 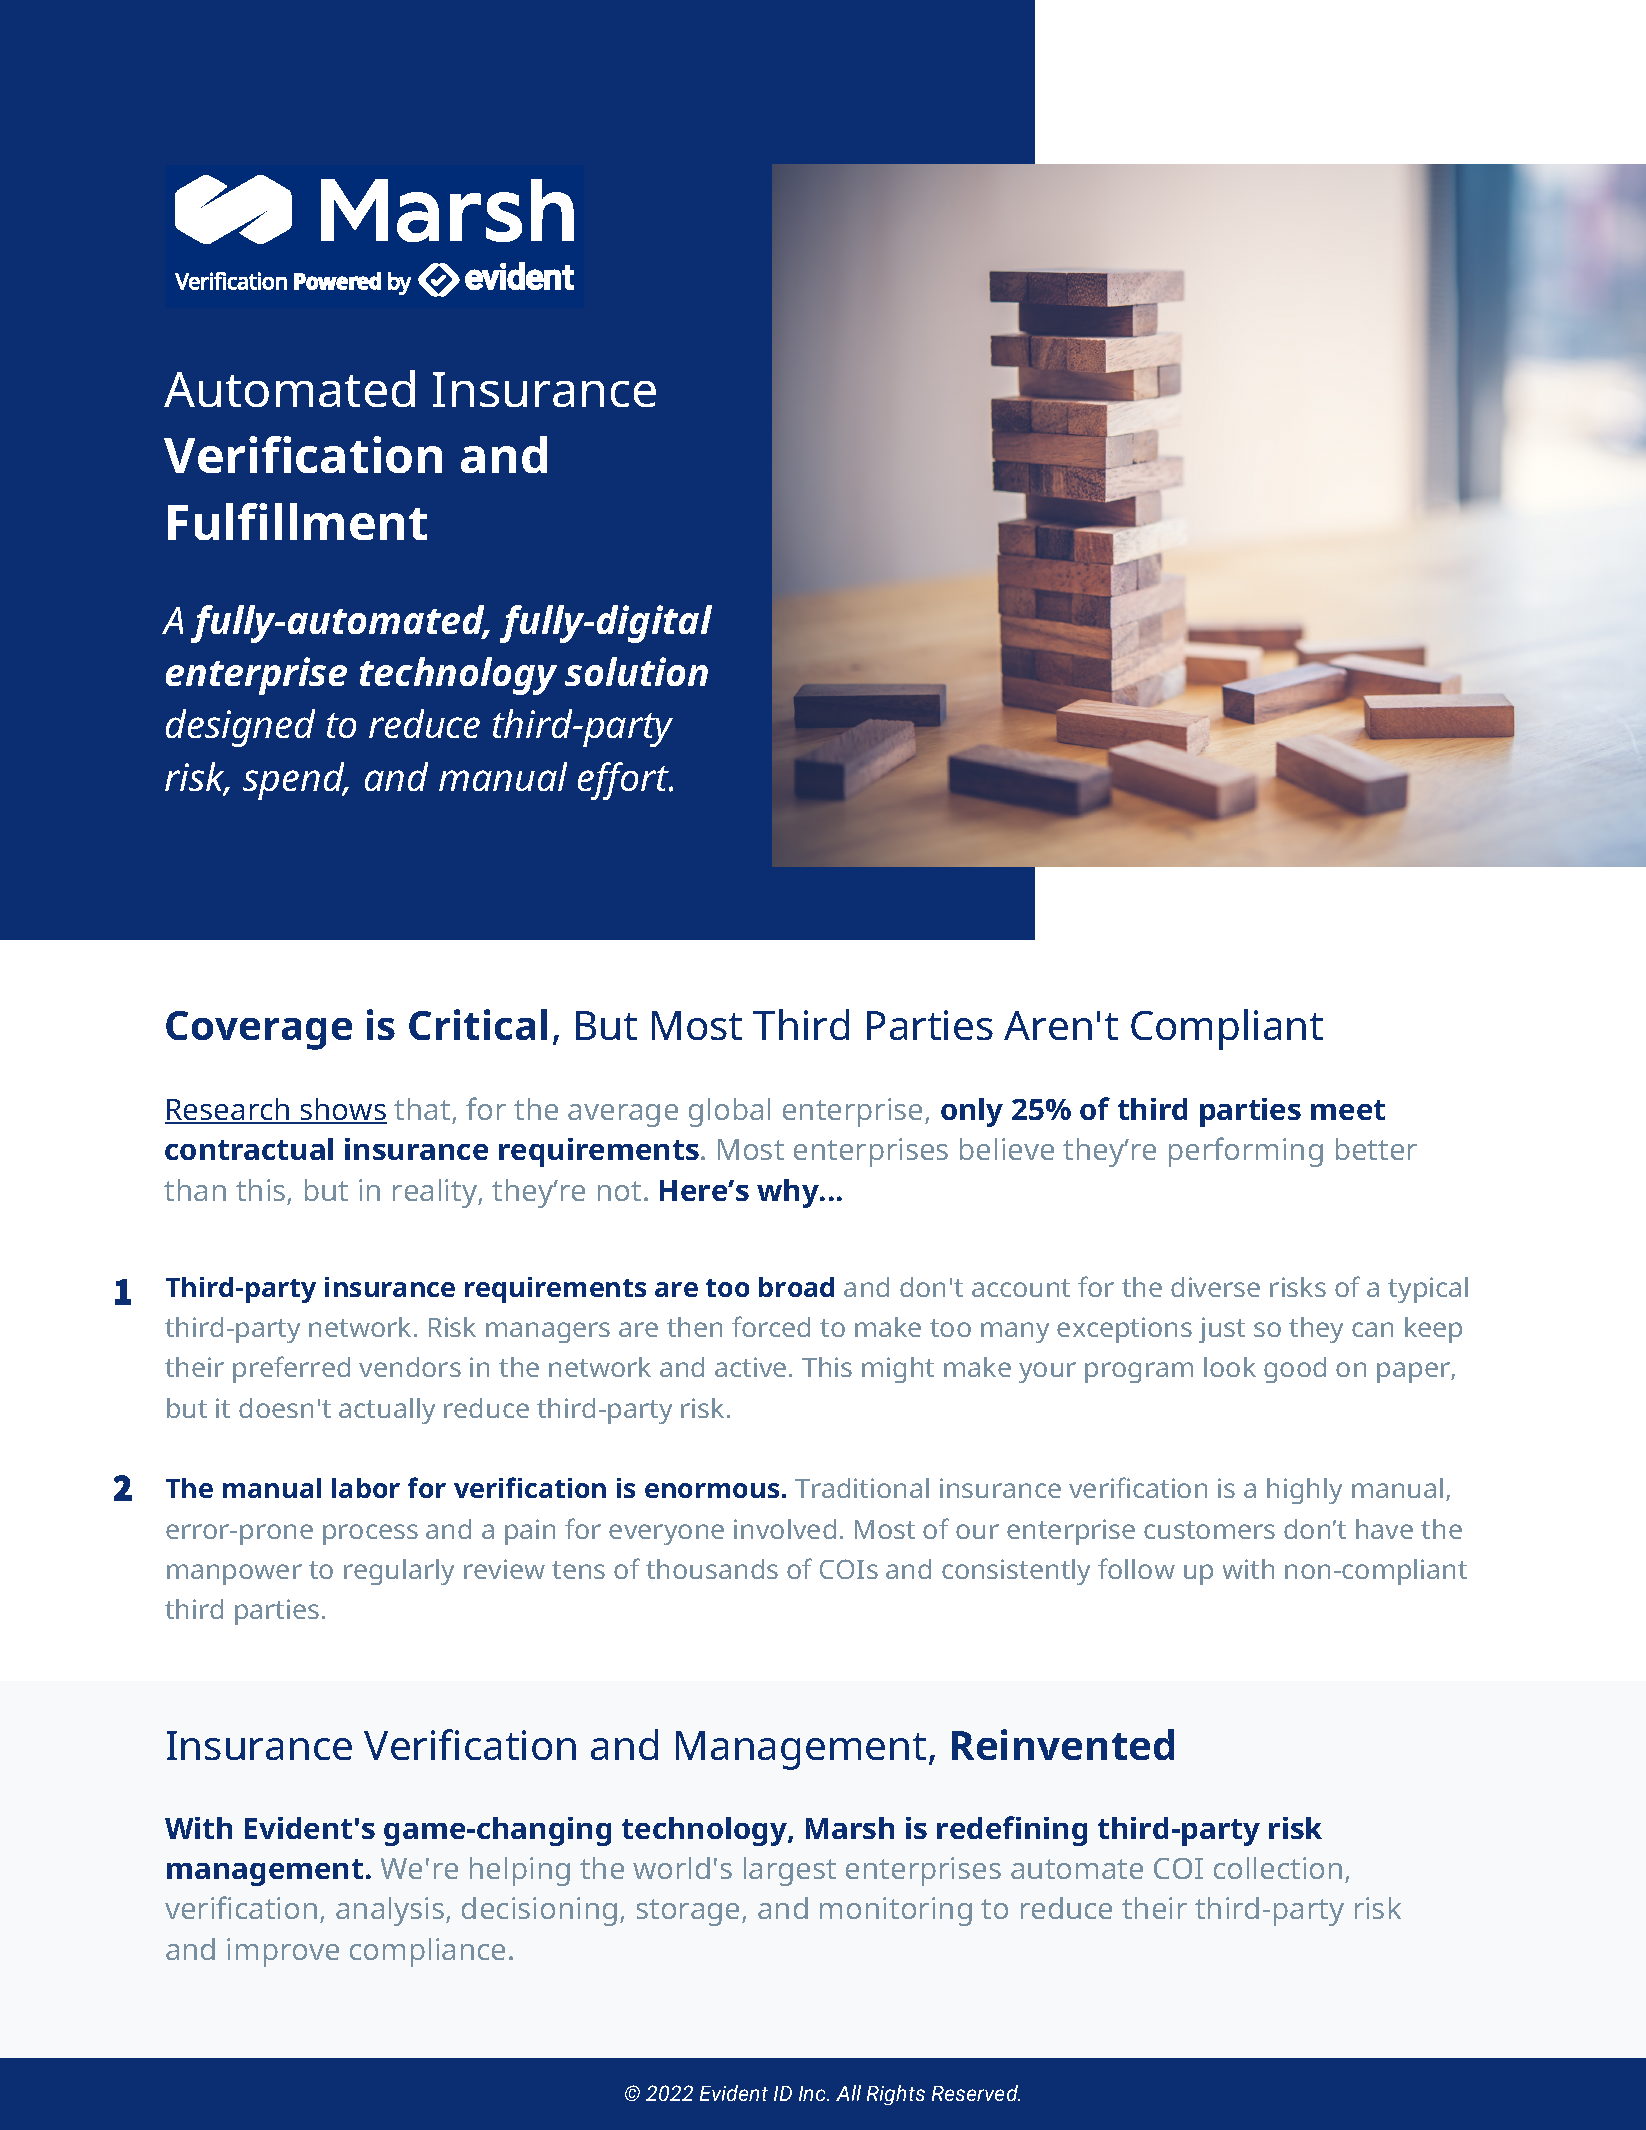 I want to click on effort, so click(x=625, y=781).
